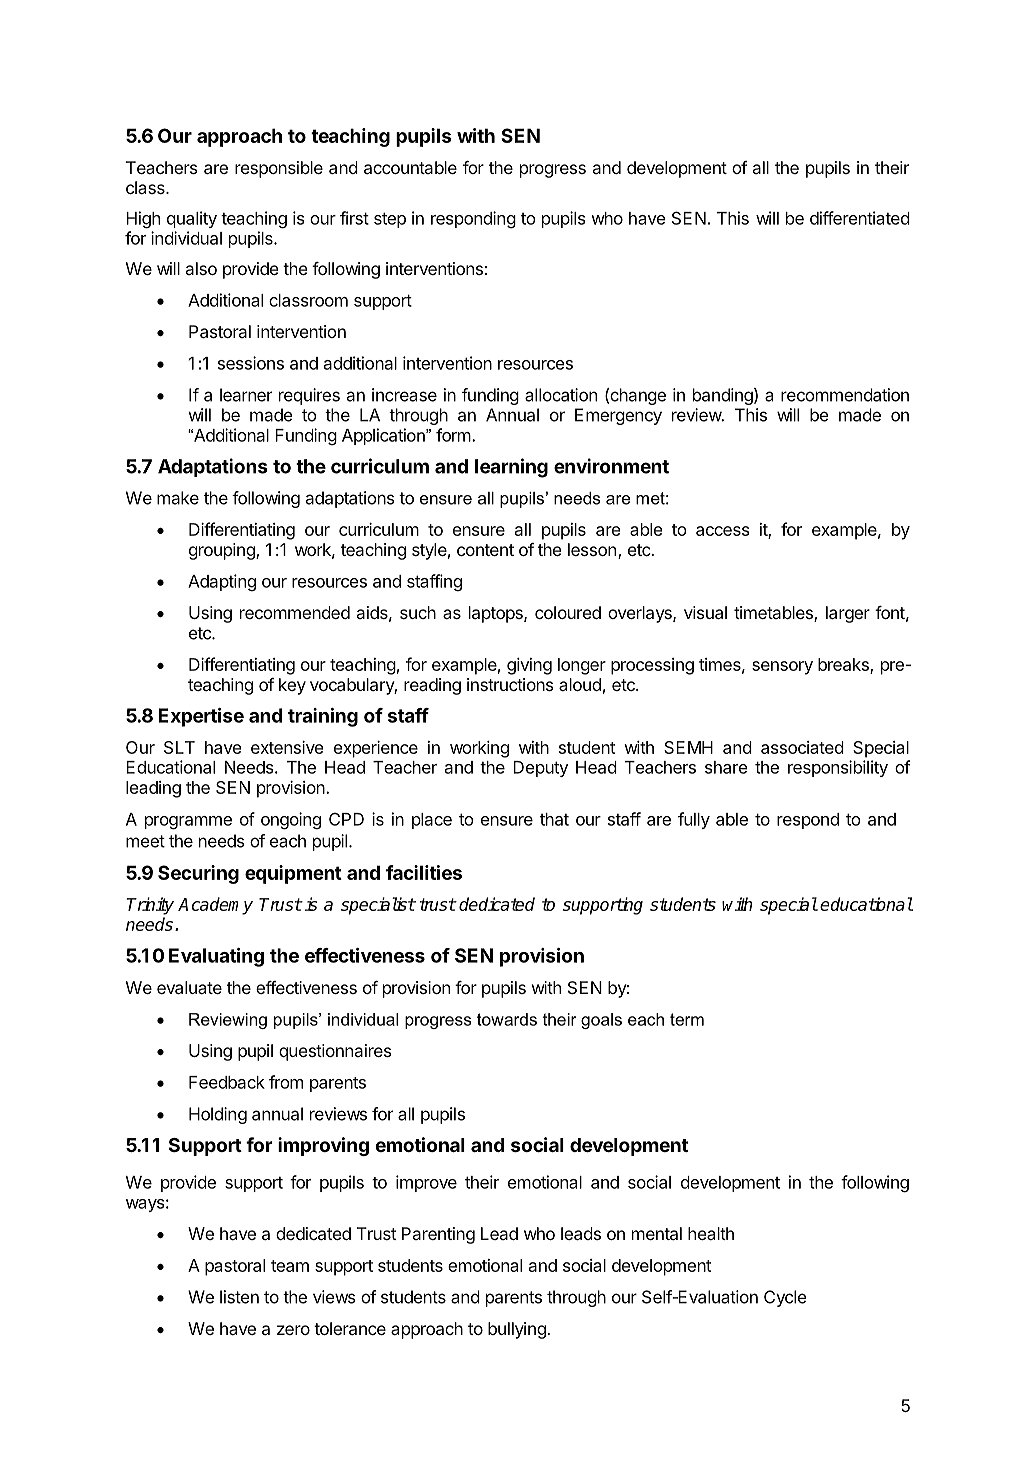 The height and width of the screenshot is (1465, 1035). I want to click on content, so click(485, 550).
